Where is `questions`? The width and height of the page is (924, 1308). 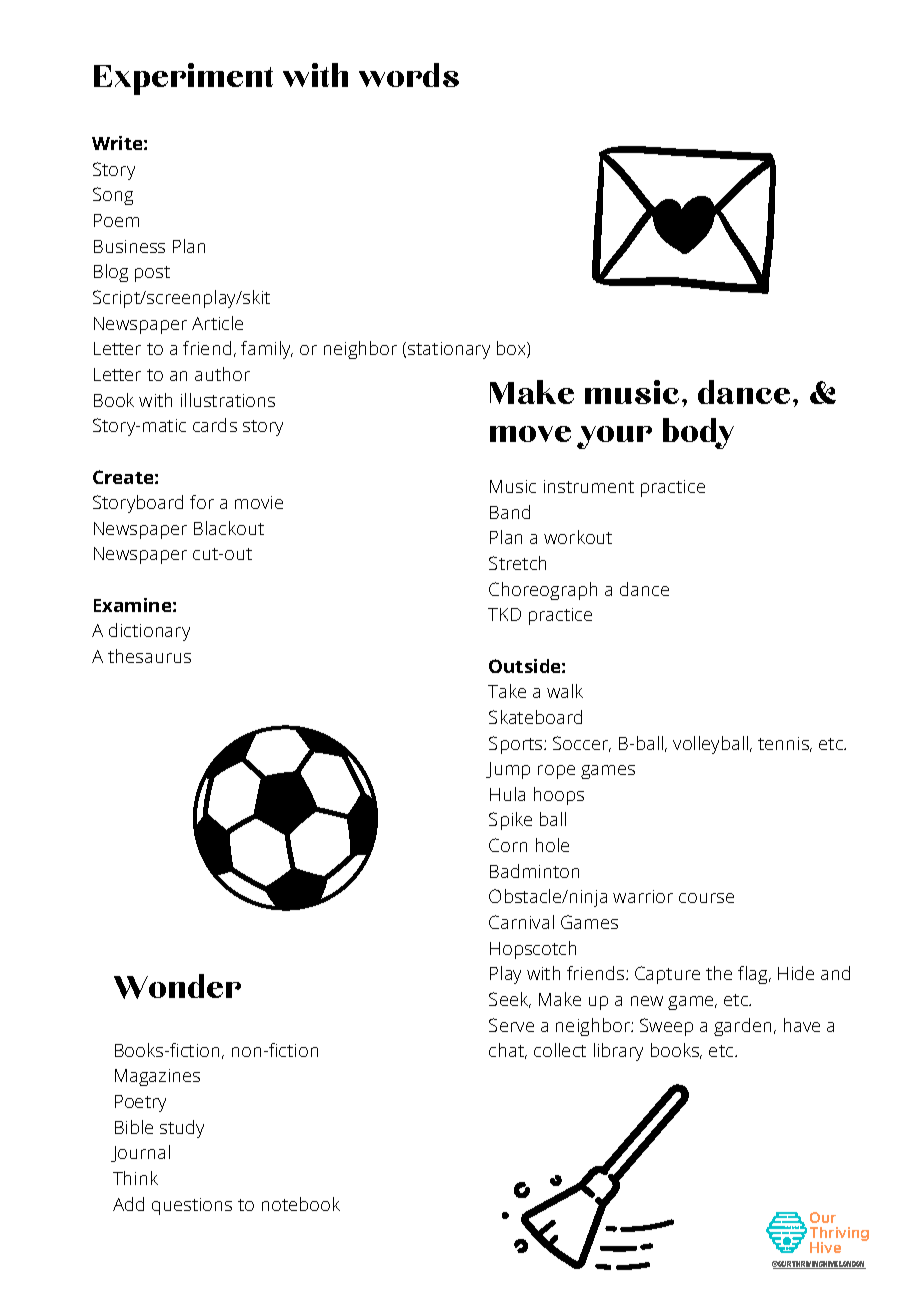 questions is located at coordinates (192, 1206).
